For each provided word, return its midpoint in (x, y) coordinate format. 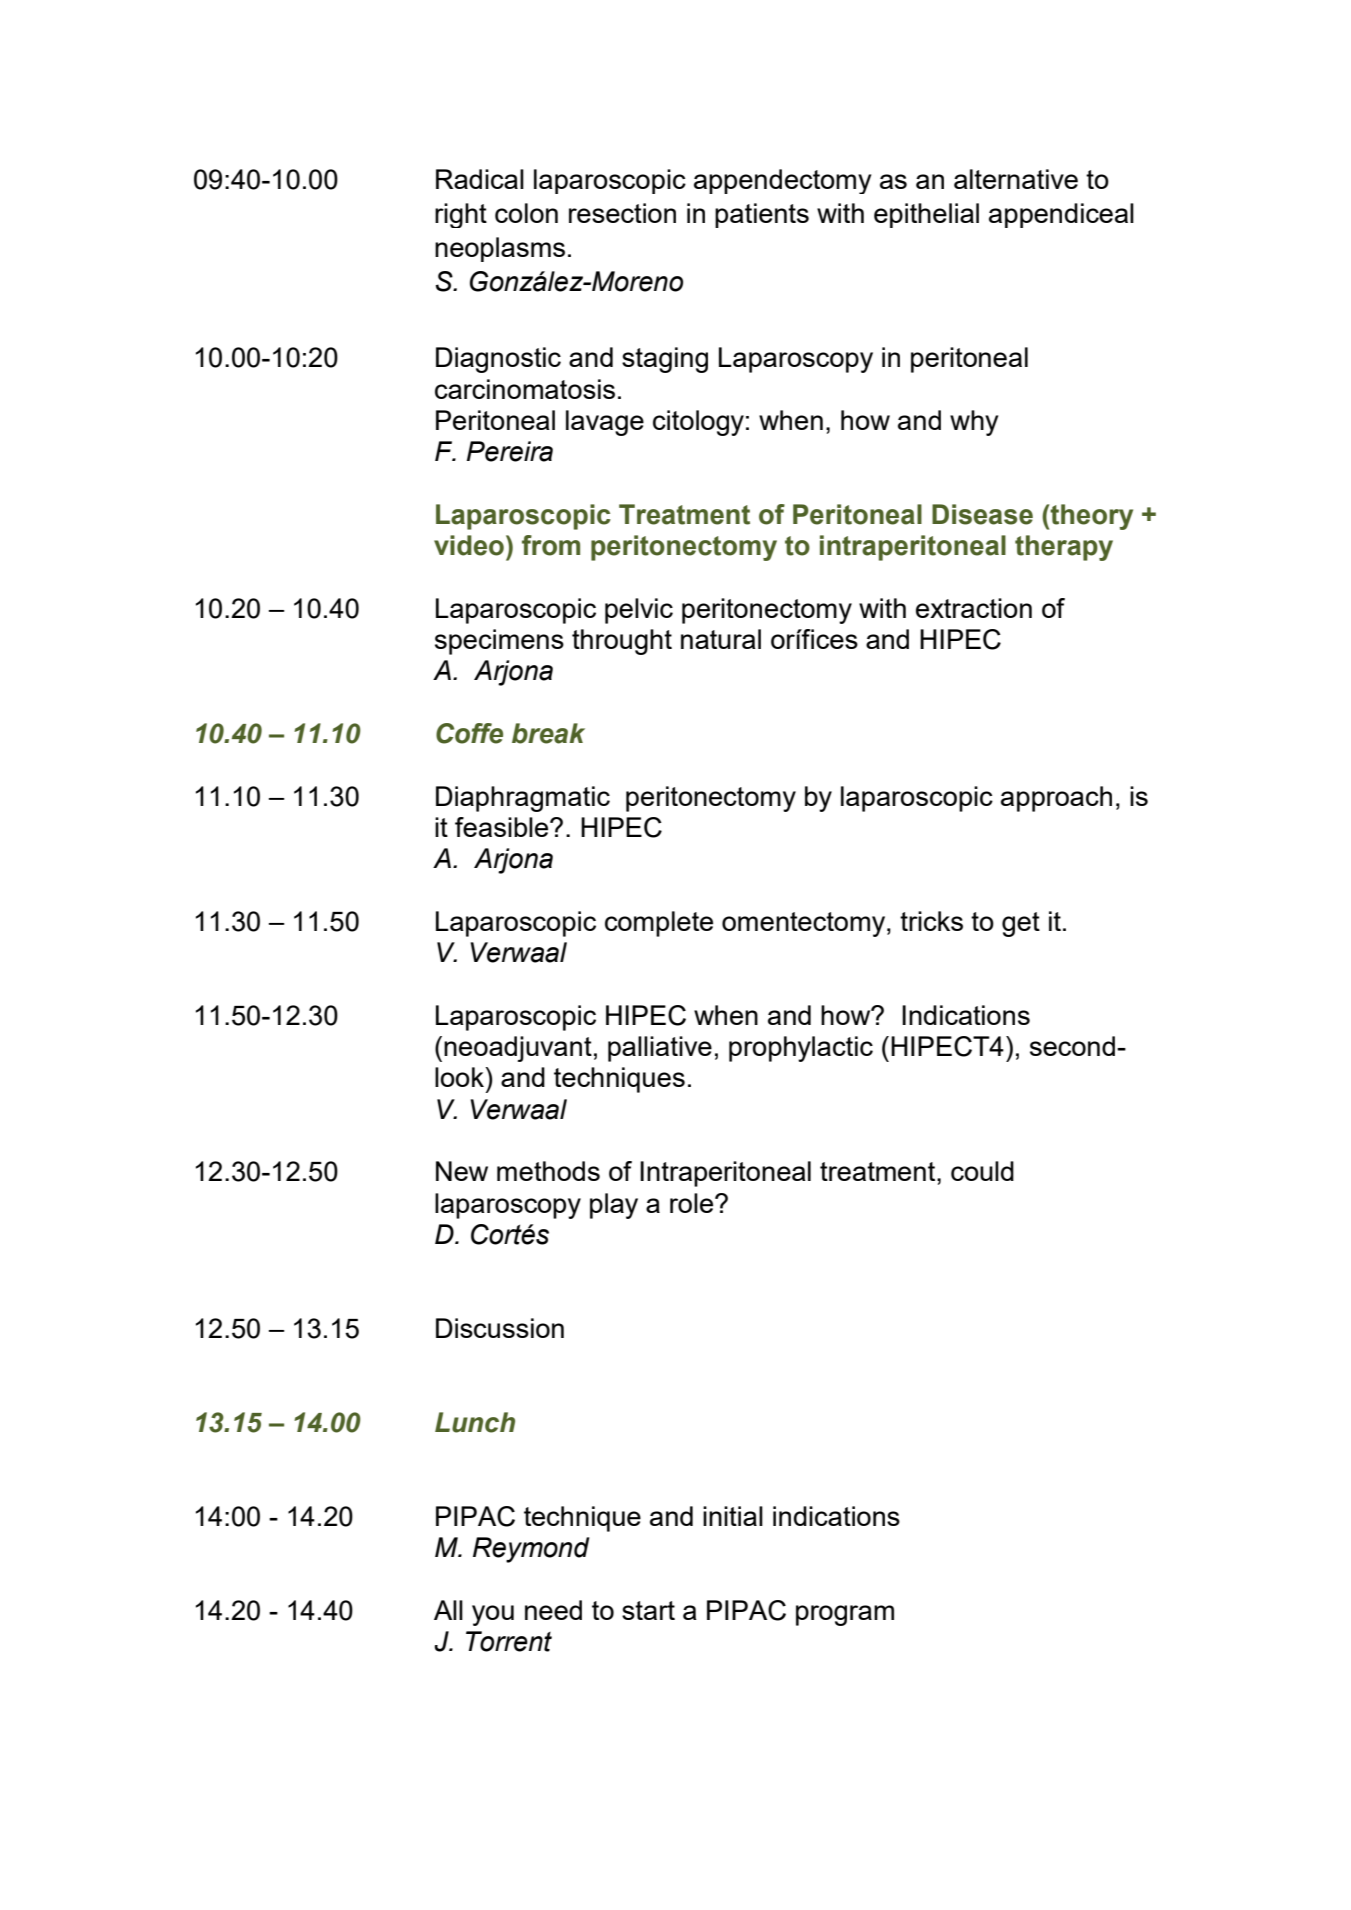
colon (526, 213)
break (548, 733)
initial (733, 1516)
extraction (974, 608)
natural (721, 639)
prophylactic (801, 1049)
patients (762, 215)
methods (548, 1171)
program (845, 1615)
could (982, 1171)
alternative (1016, 179)
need (553, 1610)
